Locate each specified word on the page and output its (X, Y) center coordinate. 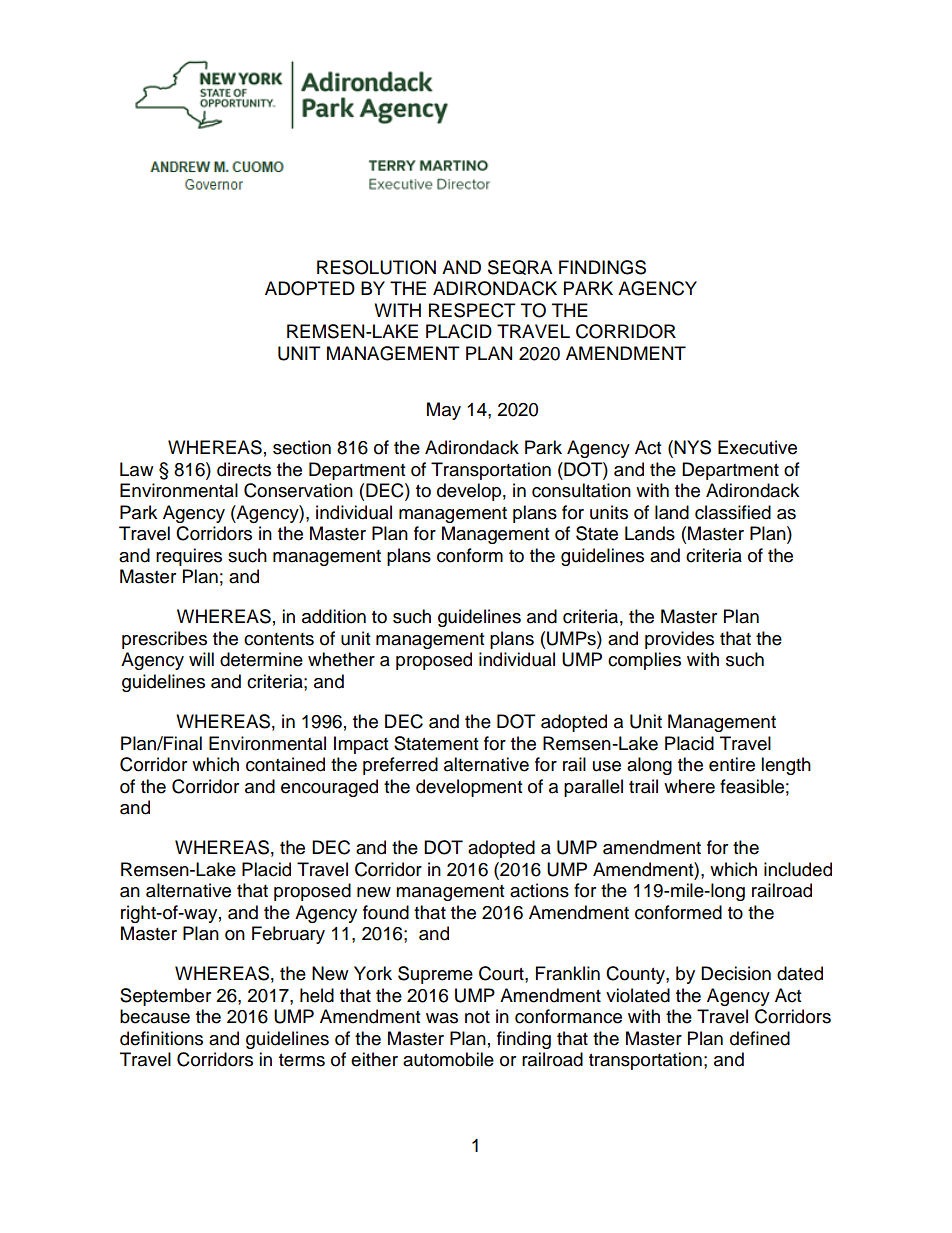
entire (732, 764)
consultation (581, 490)
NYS (692, 447)
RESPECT (472, 310)
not (477, 1017)
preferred (400, 766)
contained (285, 764)
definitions (161, 1038)
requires (189, 557)
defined (760, 1038)
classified (733, 512)
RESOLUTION (376, 267)
